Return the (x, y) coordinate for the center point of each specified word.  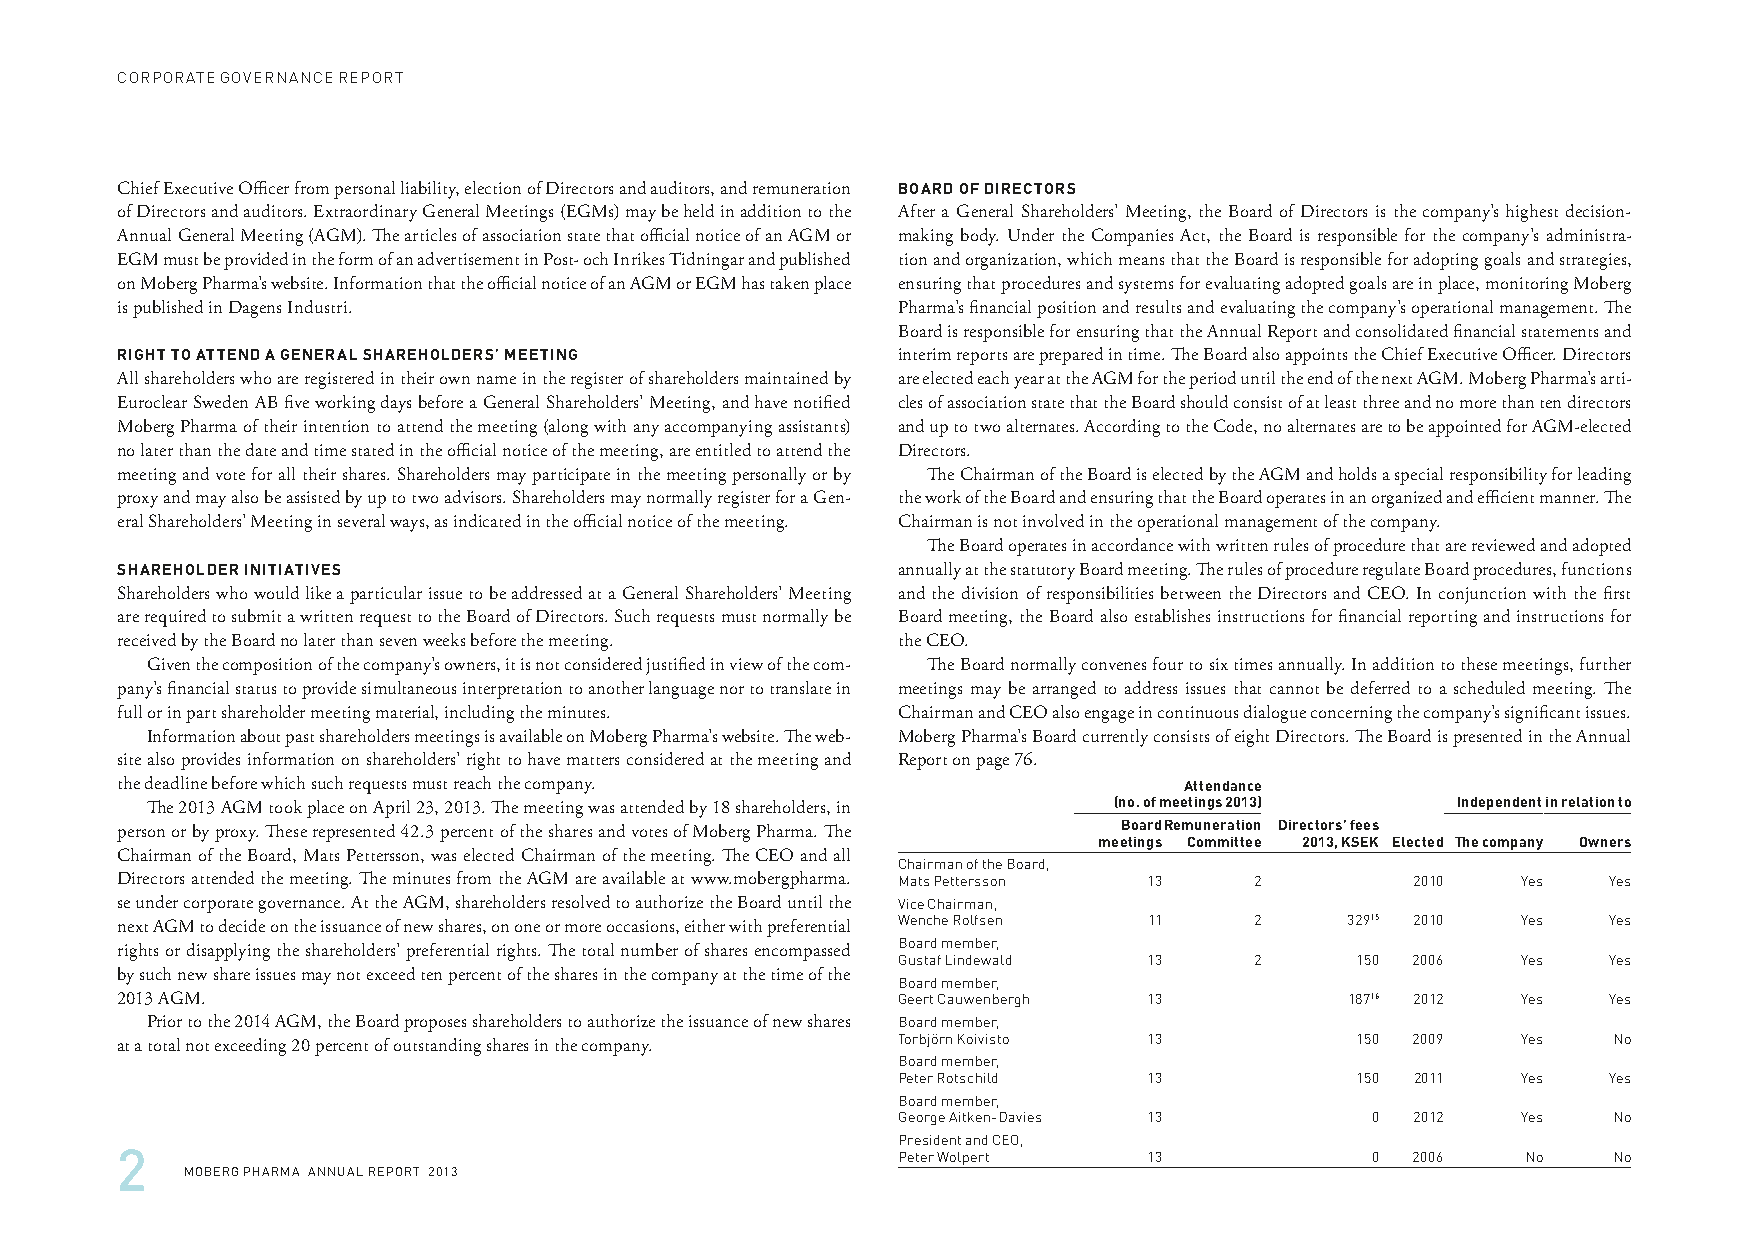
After (916, 210)
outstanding (437, 1047)
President (930, 1140)
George (922, 1118)
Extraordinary (365, 213)
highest (1532, 213)
